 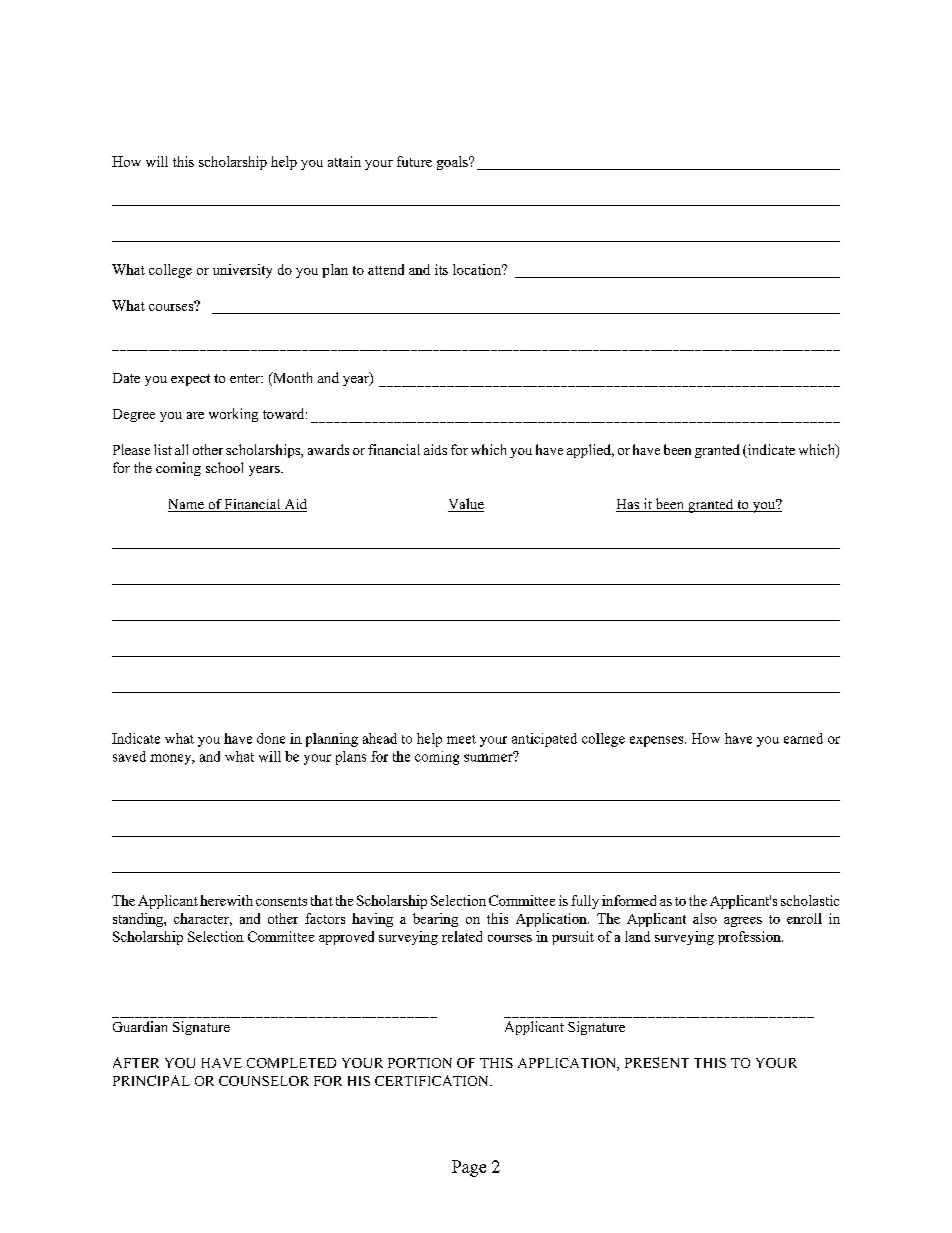 I want to click on future, so click(x=414, y=161).
